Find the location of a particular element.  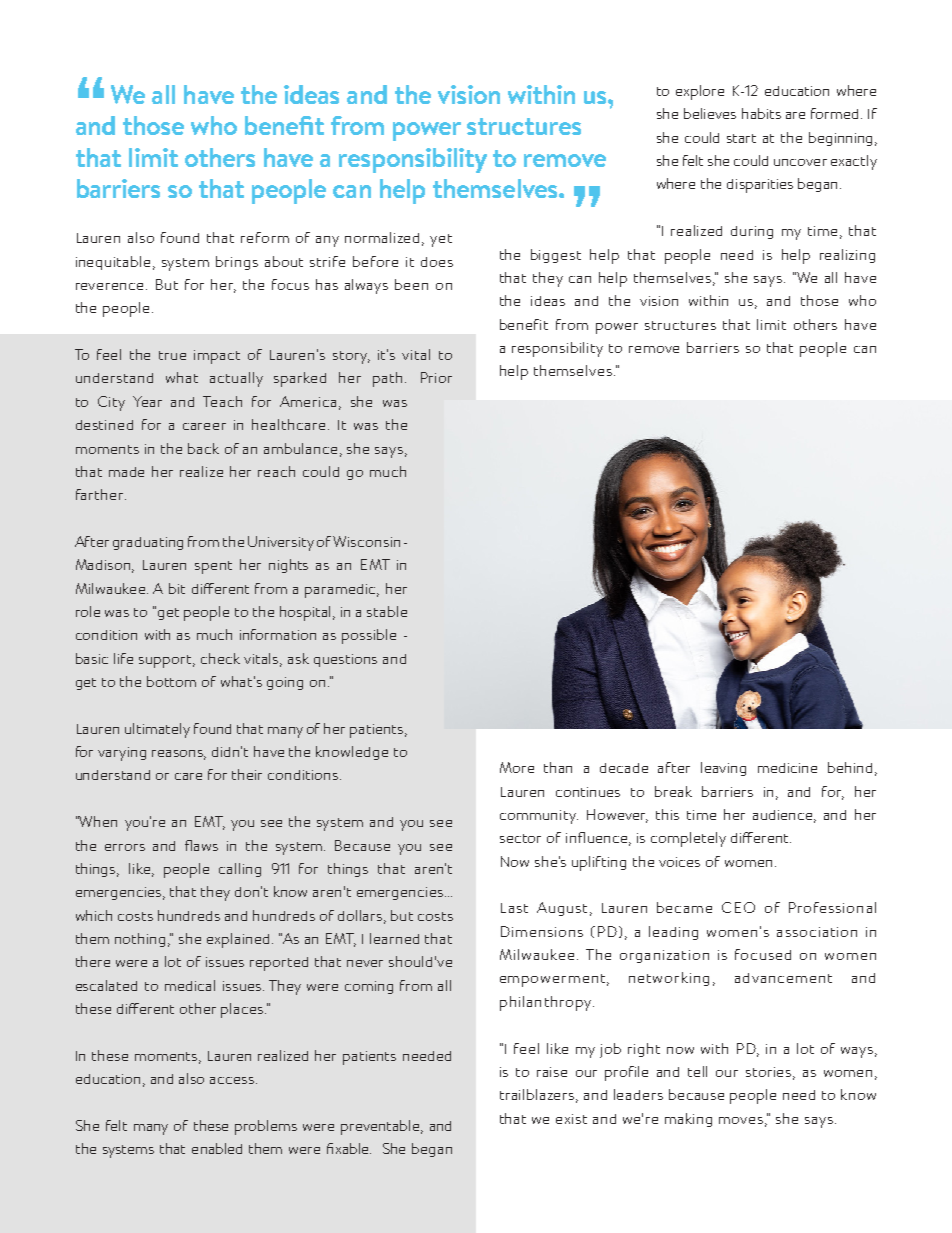

enabled is located at coordinates (217, 1148).
